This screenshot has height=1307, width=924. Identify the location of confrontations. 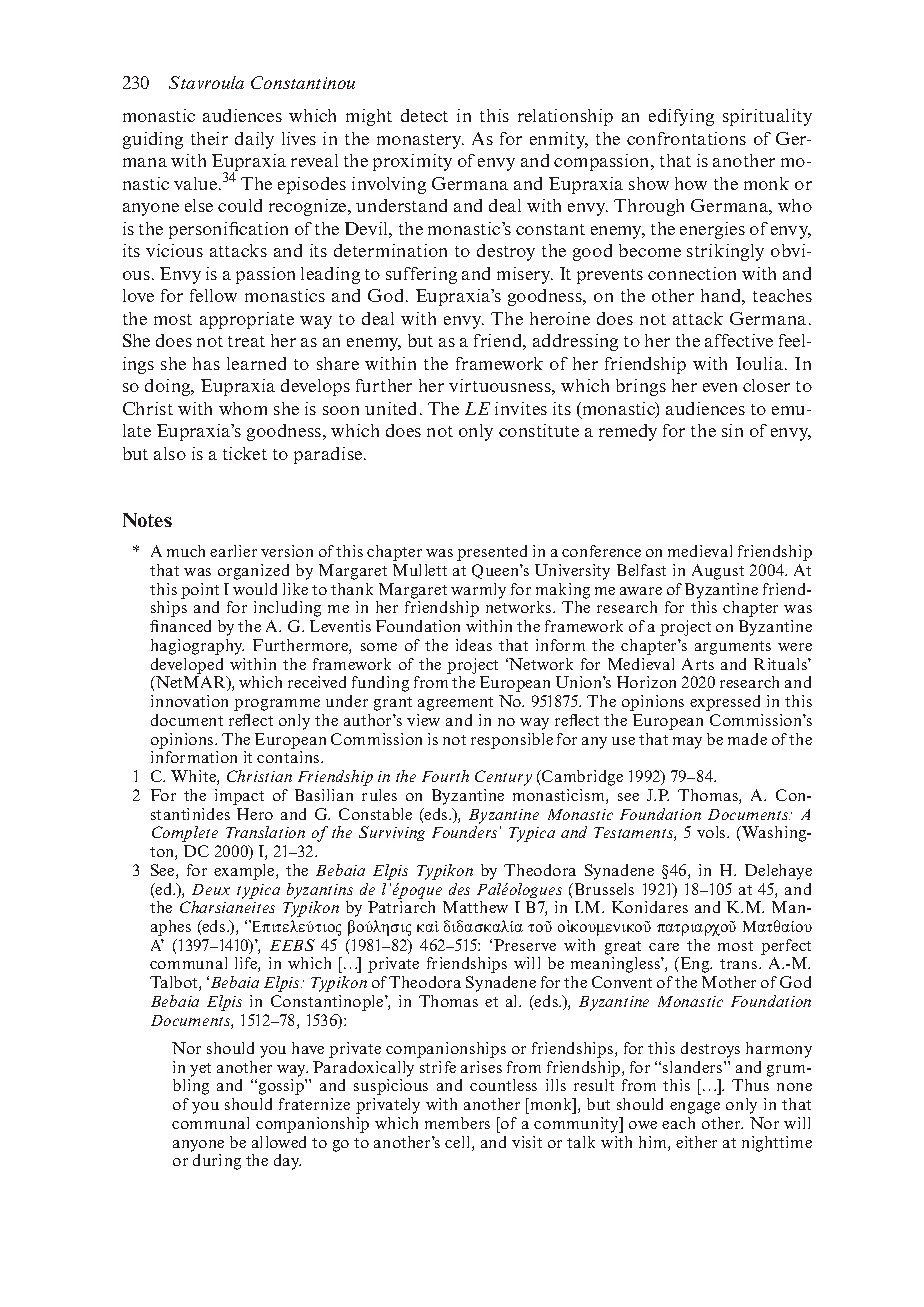
(686, 138).
